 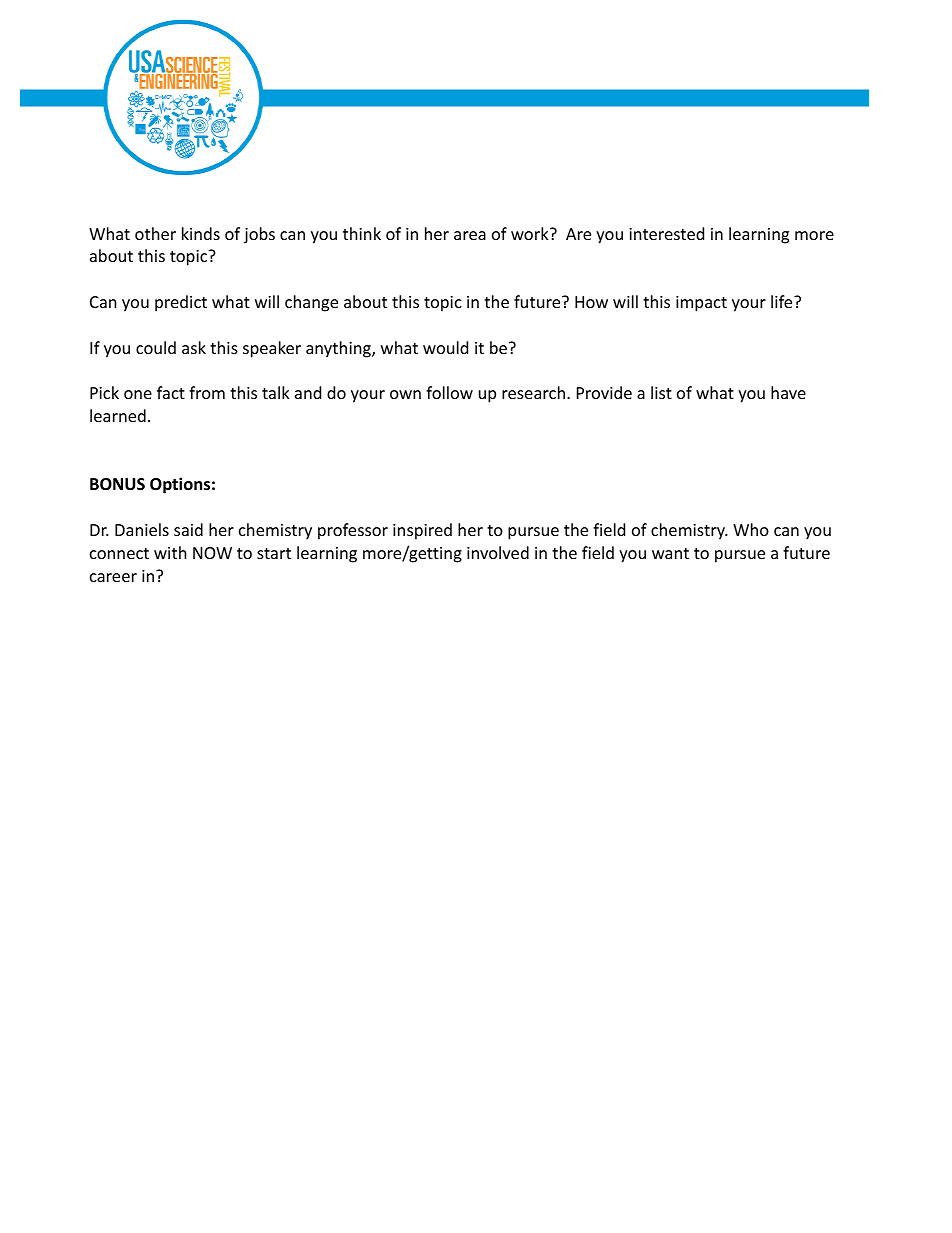 I want to click on kinds, so click(x=201, y=233).
